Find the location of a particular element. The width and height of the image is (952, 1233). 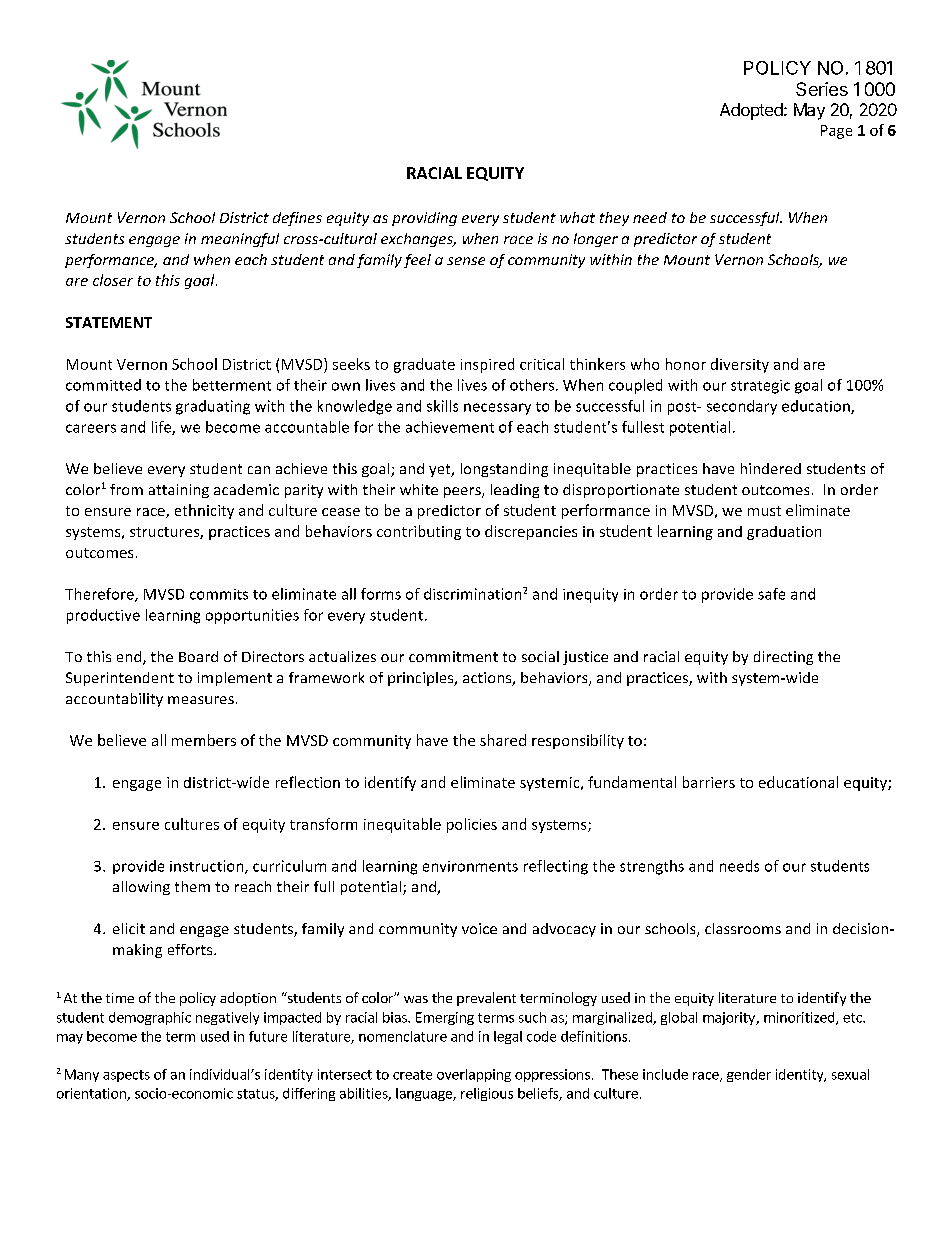

providing is located at coordinates (424, 219).
